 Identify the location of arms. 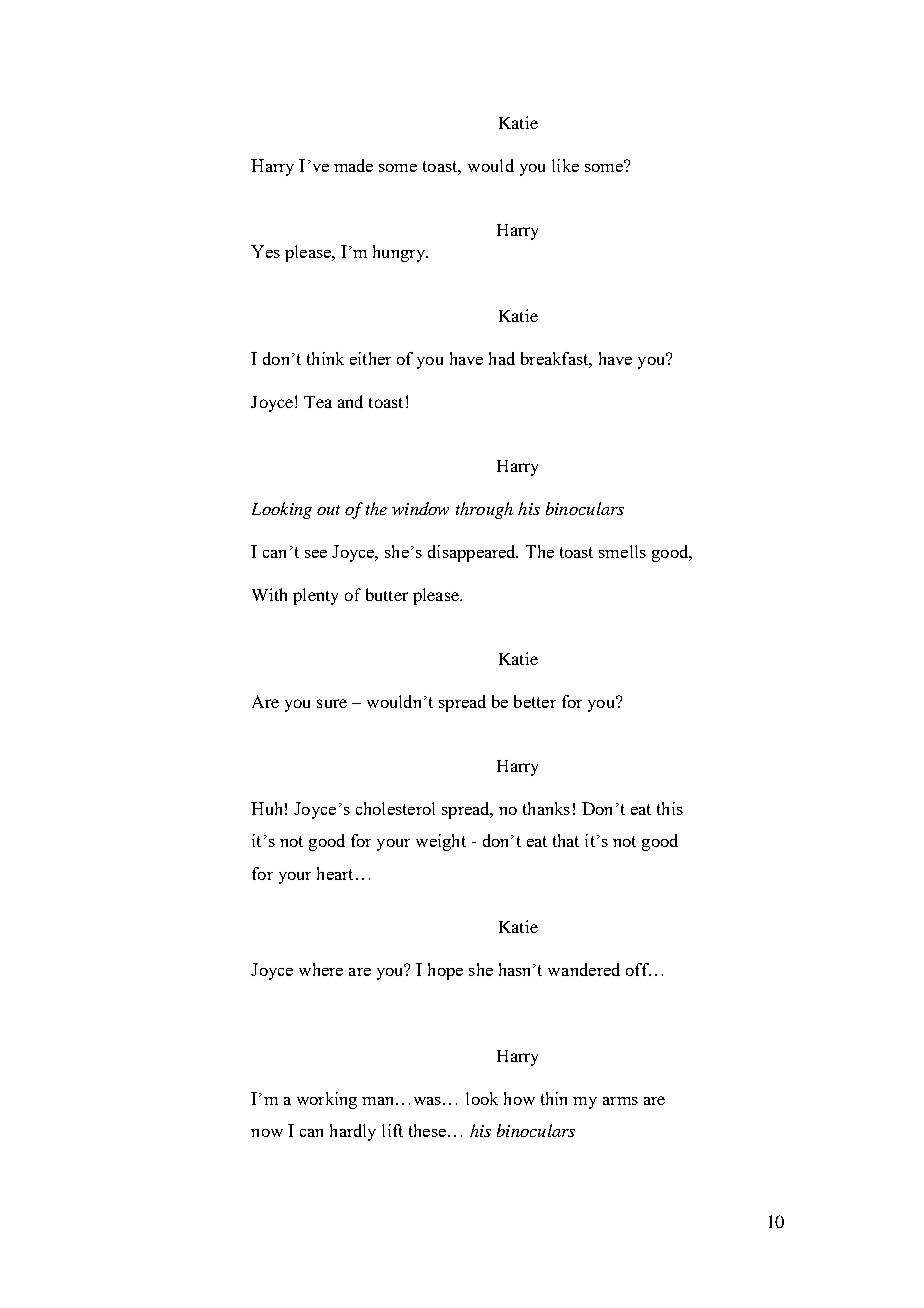
(620, 1101).
